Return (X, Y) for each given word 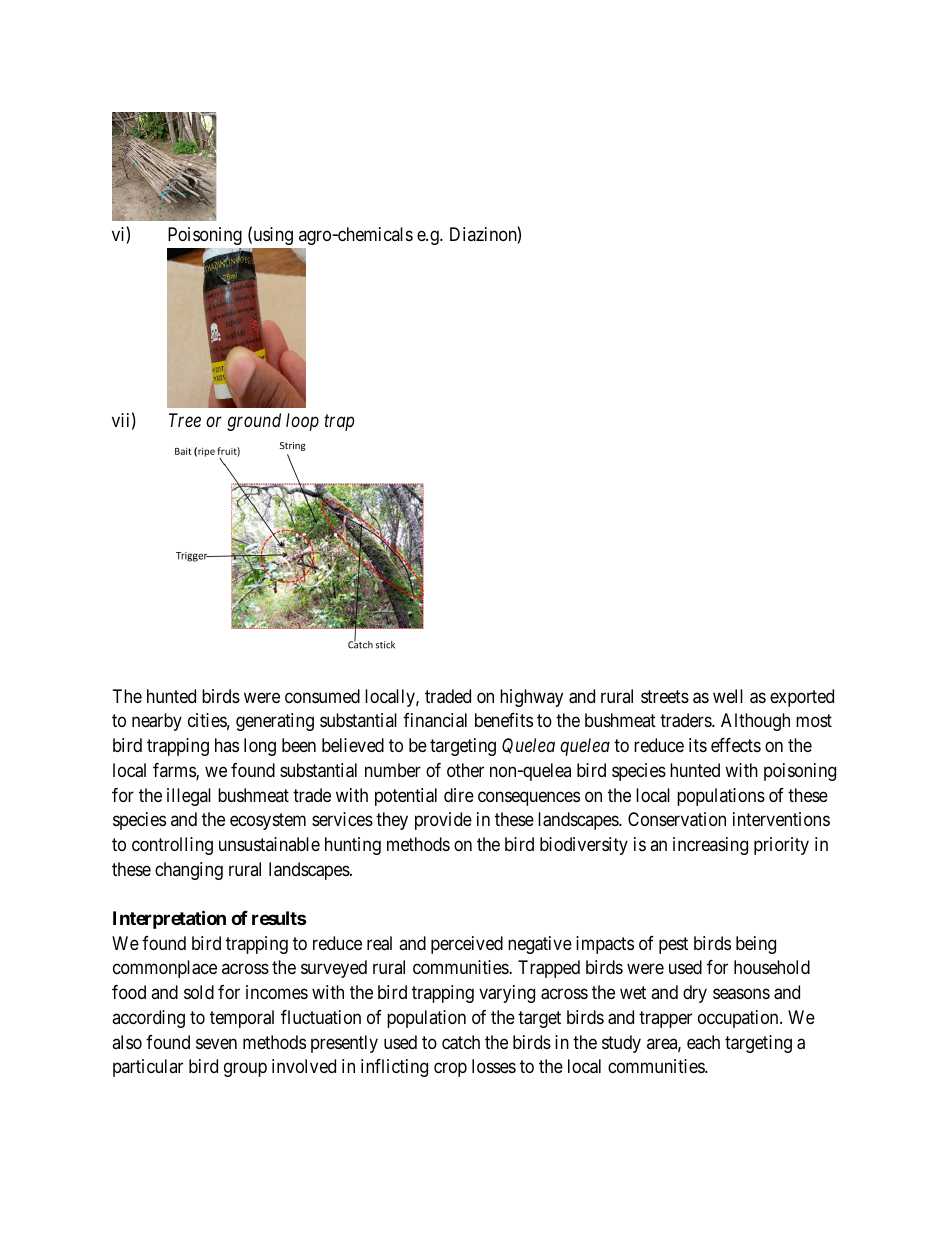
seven (216, 1043)
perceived (467, 945)
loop (302, 422)
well (728, 696)
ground (254, 422)
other (465, 770)
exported (802, 698)
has (227, 745)
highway (531, 698)
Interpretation (169, 919)
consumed (322, 696)
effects (736, 745)
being (756, 945)
